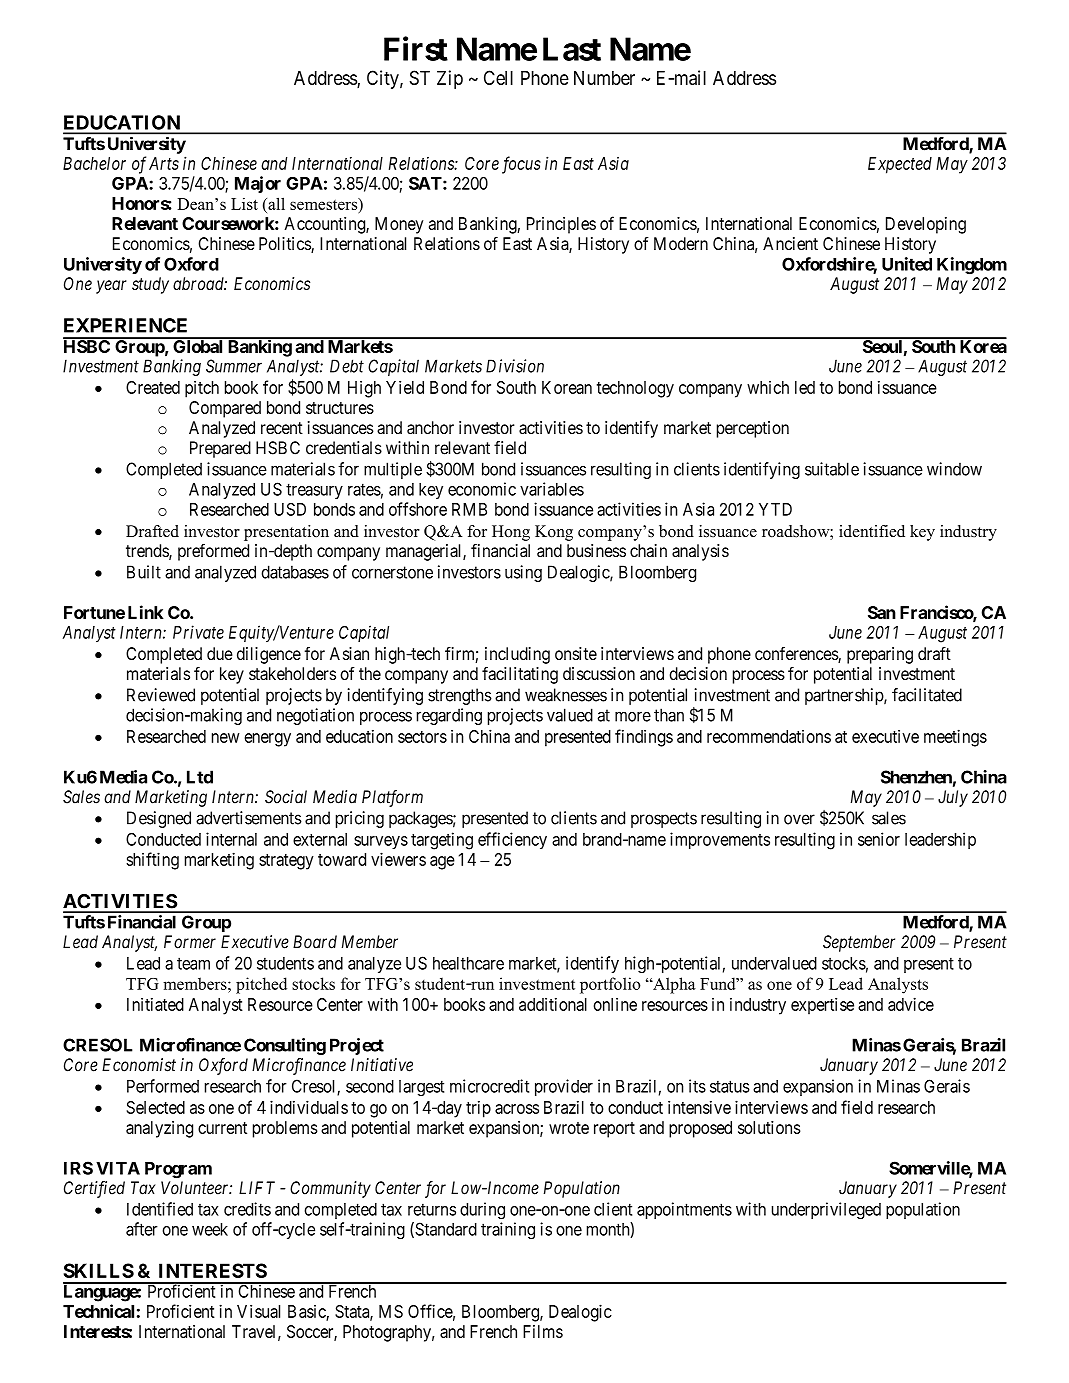  What do you see at coordinates (193, 963) in the image?
I see `team` at bounding box center [193, 963].
